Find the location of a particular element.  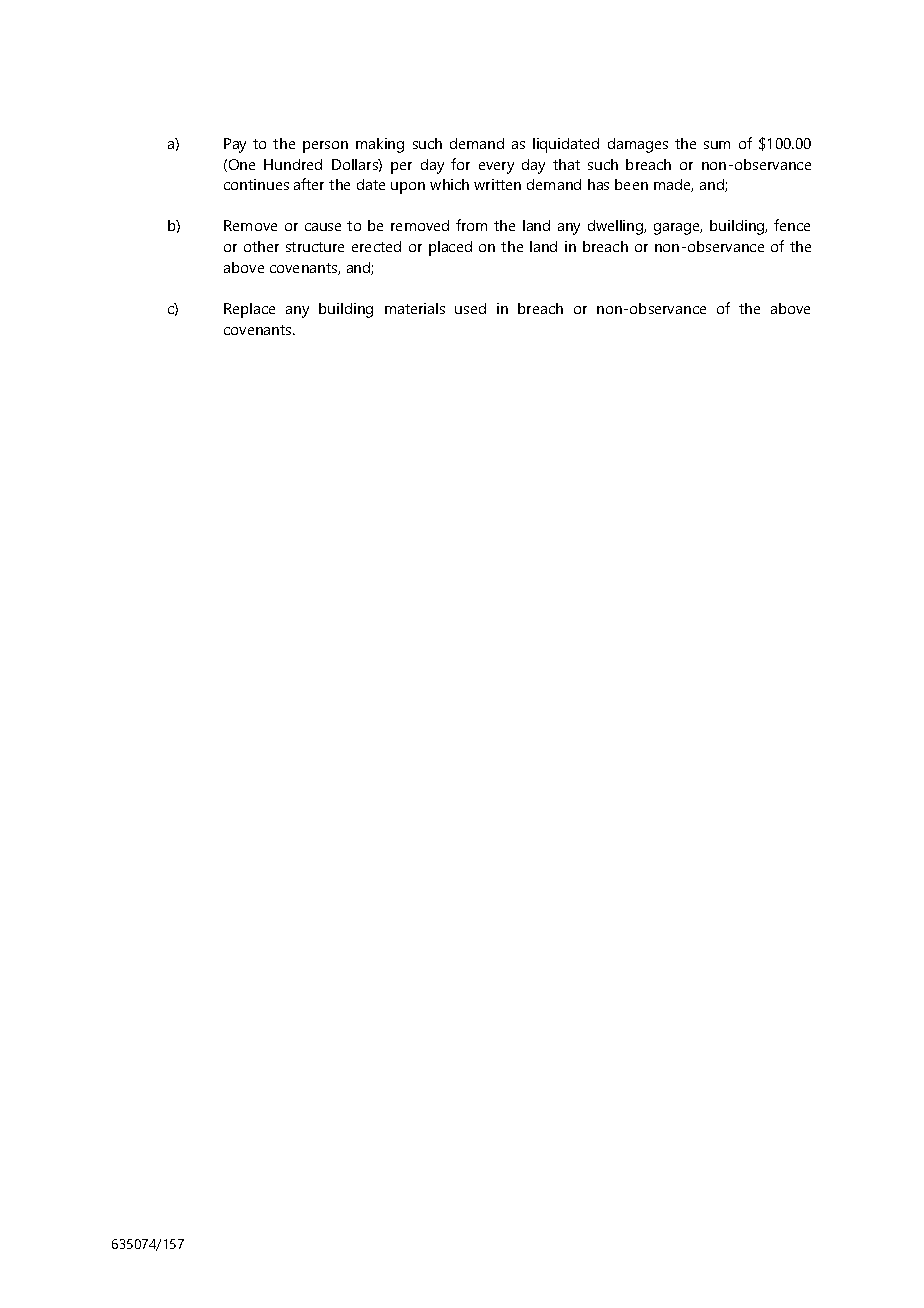

sum is located at coordinates (717, 145).
